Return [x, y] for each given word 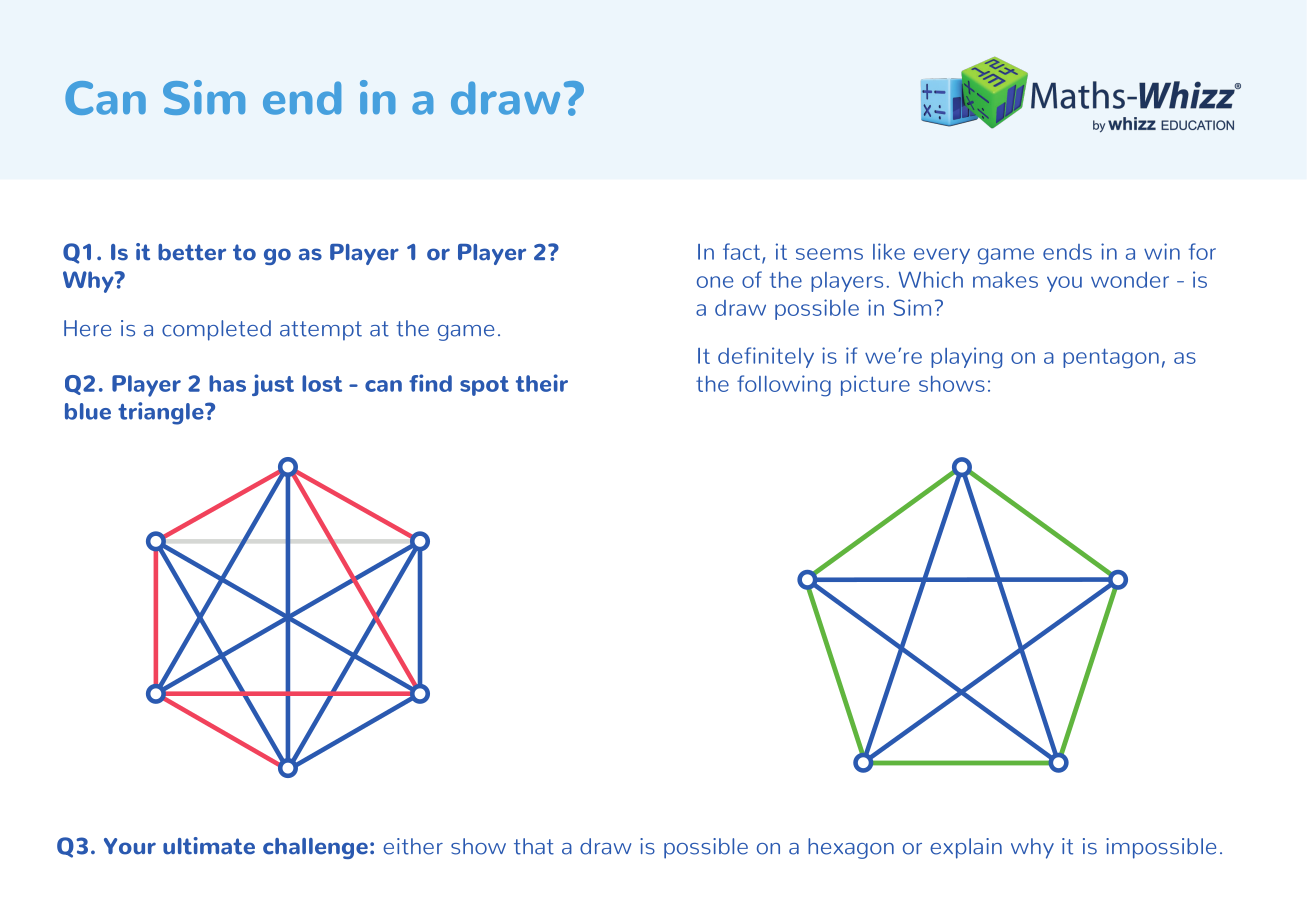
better [192, 252]
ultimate [209, 846]
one [715, 282]
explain [966, 848]
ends [1067, 252]
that [534, 846]
